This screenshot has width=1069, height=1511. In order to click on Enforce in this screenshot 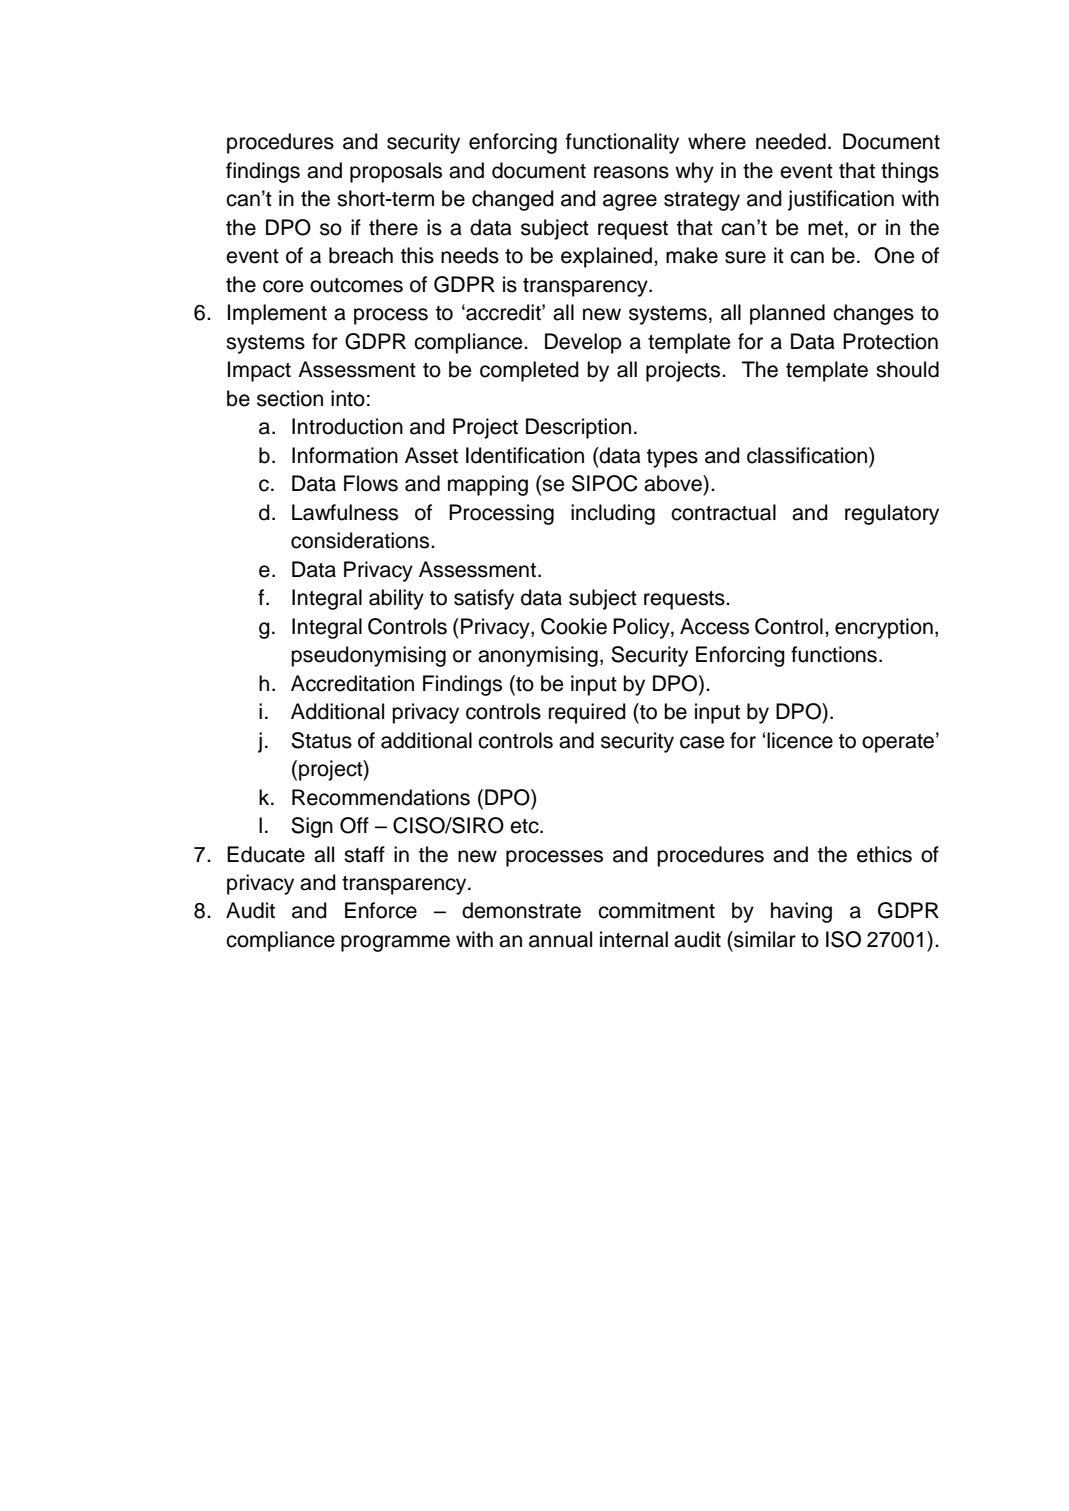, I will do `click(381, 910)`.
